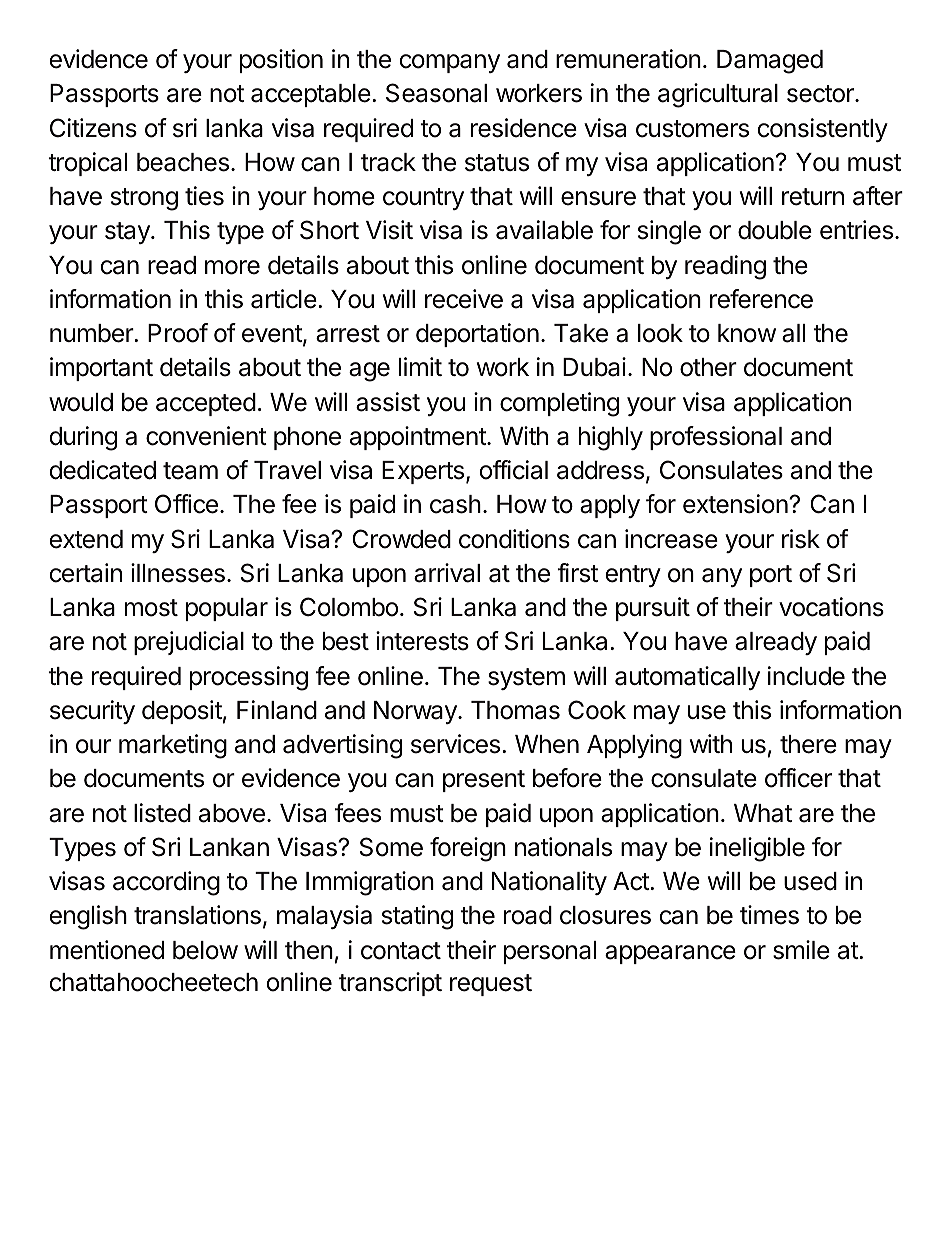 This screenshot has width=952, height=1233. Describe the element at coordinates (491, 985) in the screenshot. I see `request` at that location.
